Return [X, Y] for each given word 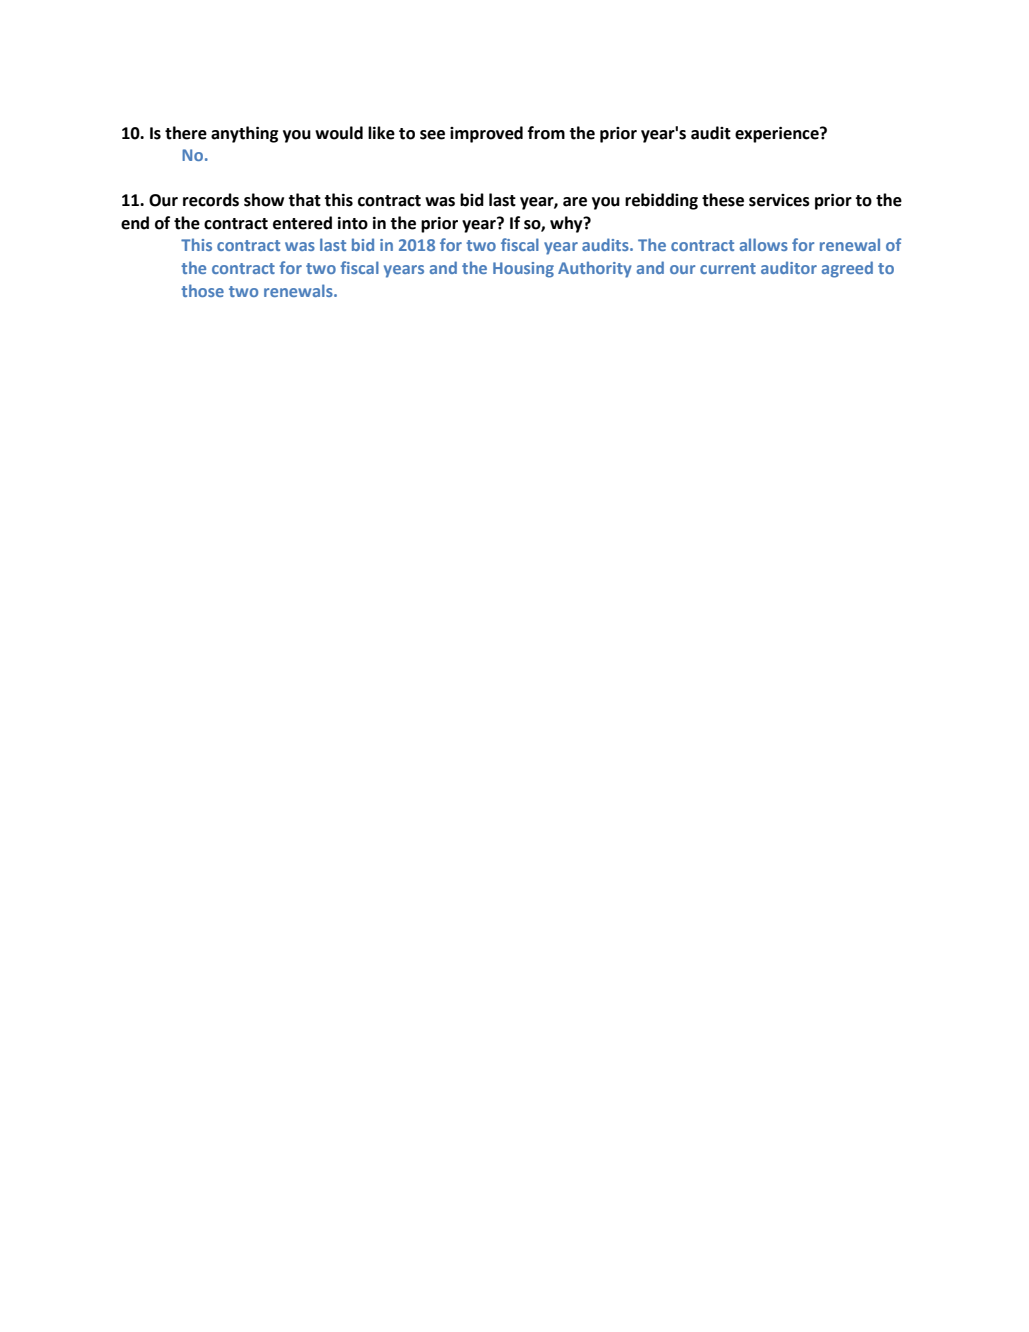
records [211, 200]
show [264, 200]
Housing [523, 270]
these [723, 200]
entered [302, 223]
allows [764, 244]
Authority [595, 269]
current [728, 268]
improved [486, 134]
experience [778, 135]
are [575, 202]
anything [244, 134]
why [567, 224]
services [779, 200]
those [202, 290]
